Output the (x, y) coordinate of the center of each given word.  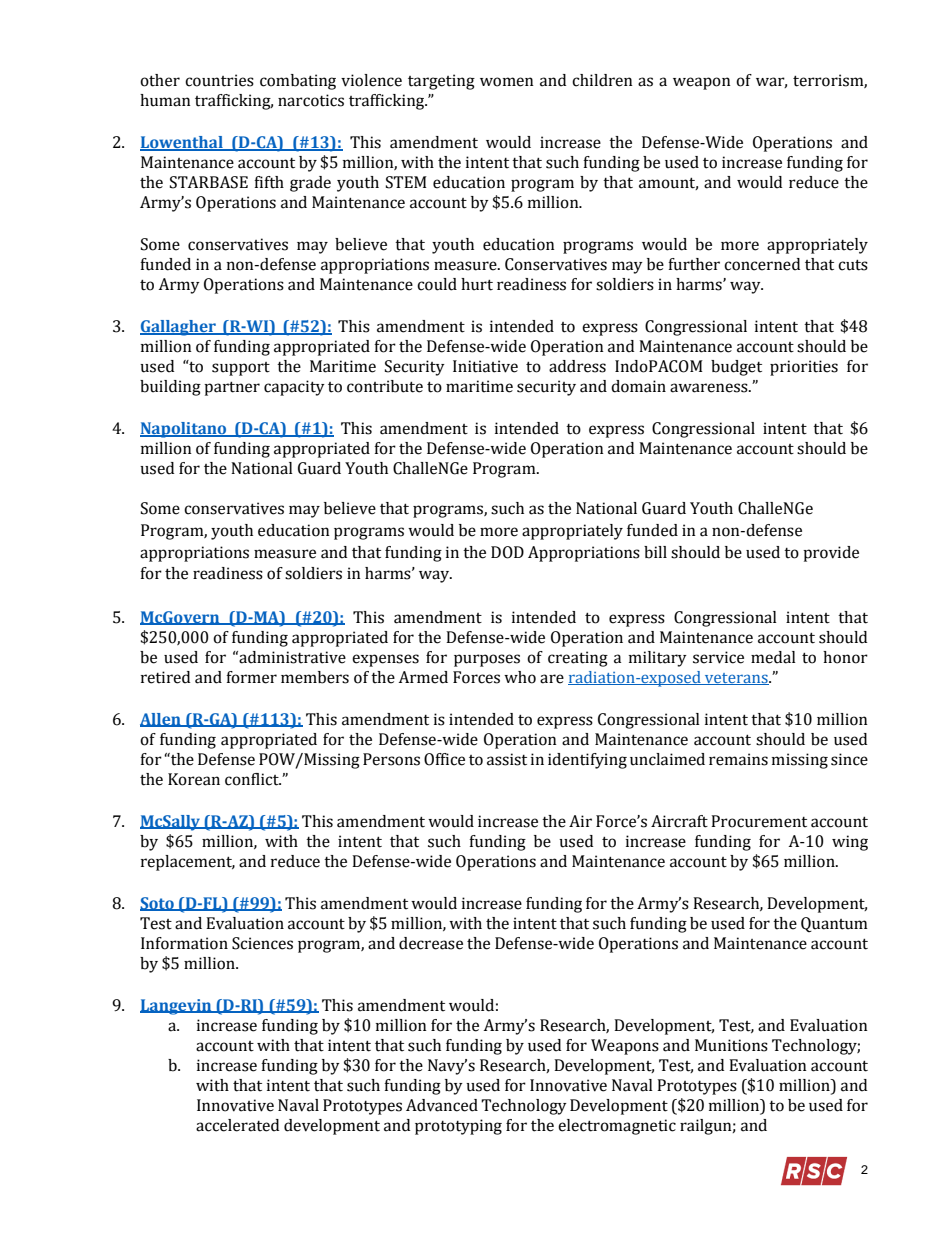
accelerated (237, 1125)
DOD (507, 552)
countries (219, 80)
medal (773, 657)
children (602, 80)
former (251, 677)
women (507, 82)
